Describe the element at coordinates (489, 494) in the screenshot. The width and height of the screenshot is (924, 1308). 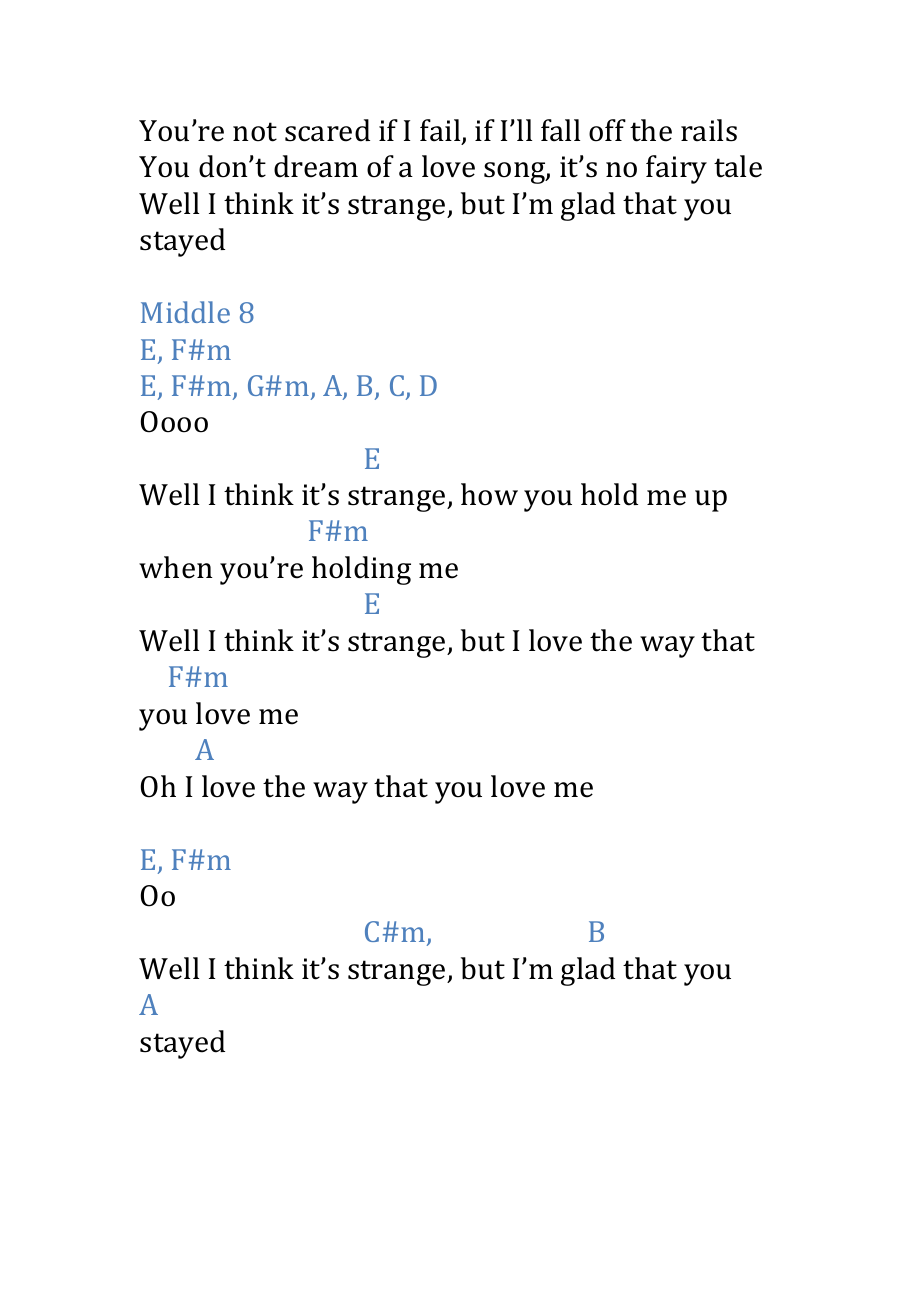
I see `how` at that location.
